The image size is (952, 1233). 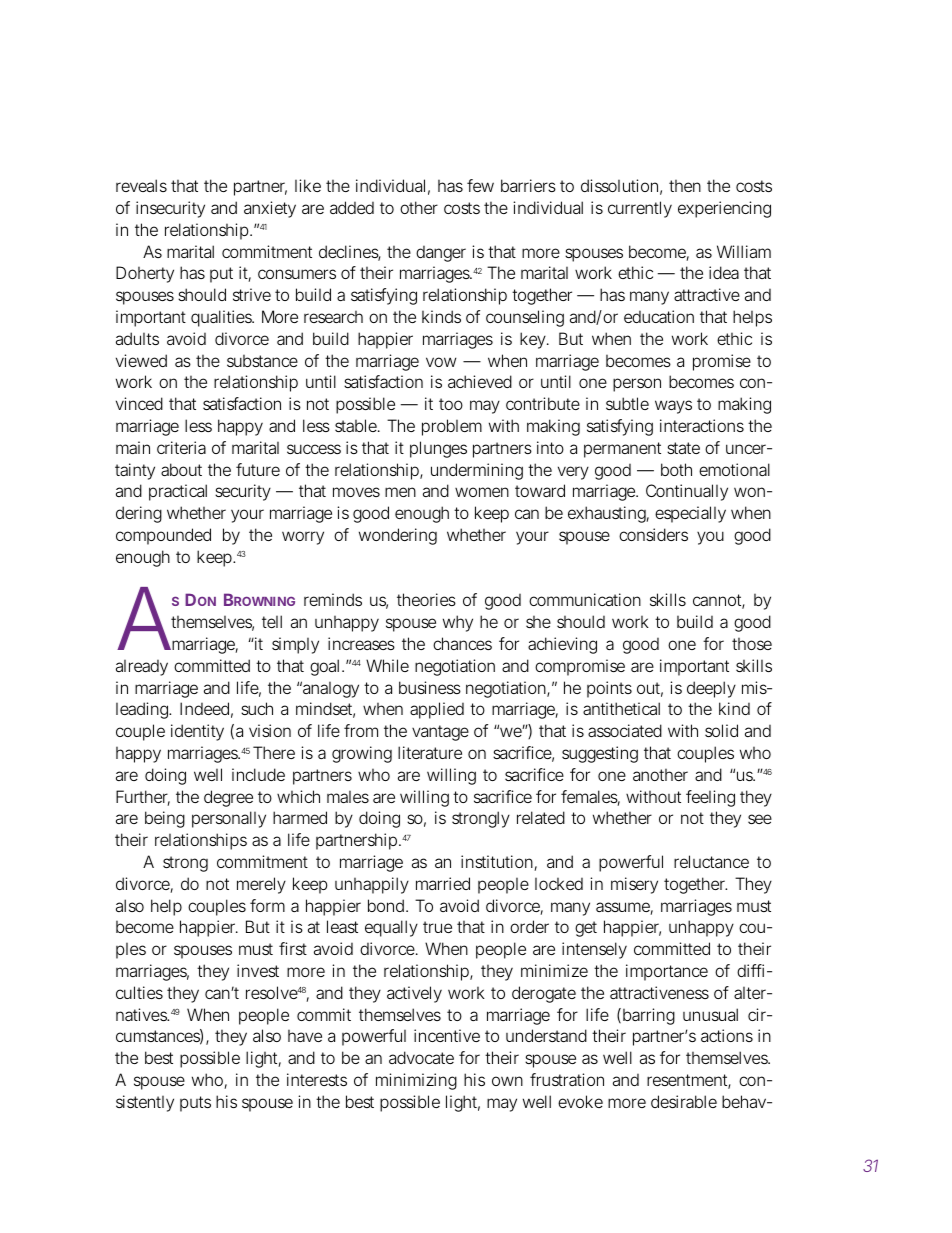 I want to click on cannot, so click(x=719, y=601).
